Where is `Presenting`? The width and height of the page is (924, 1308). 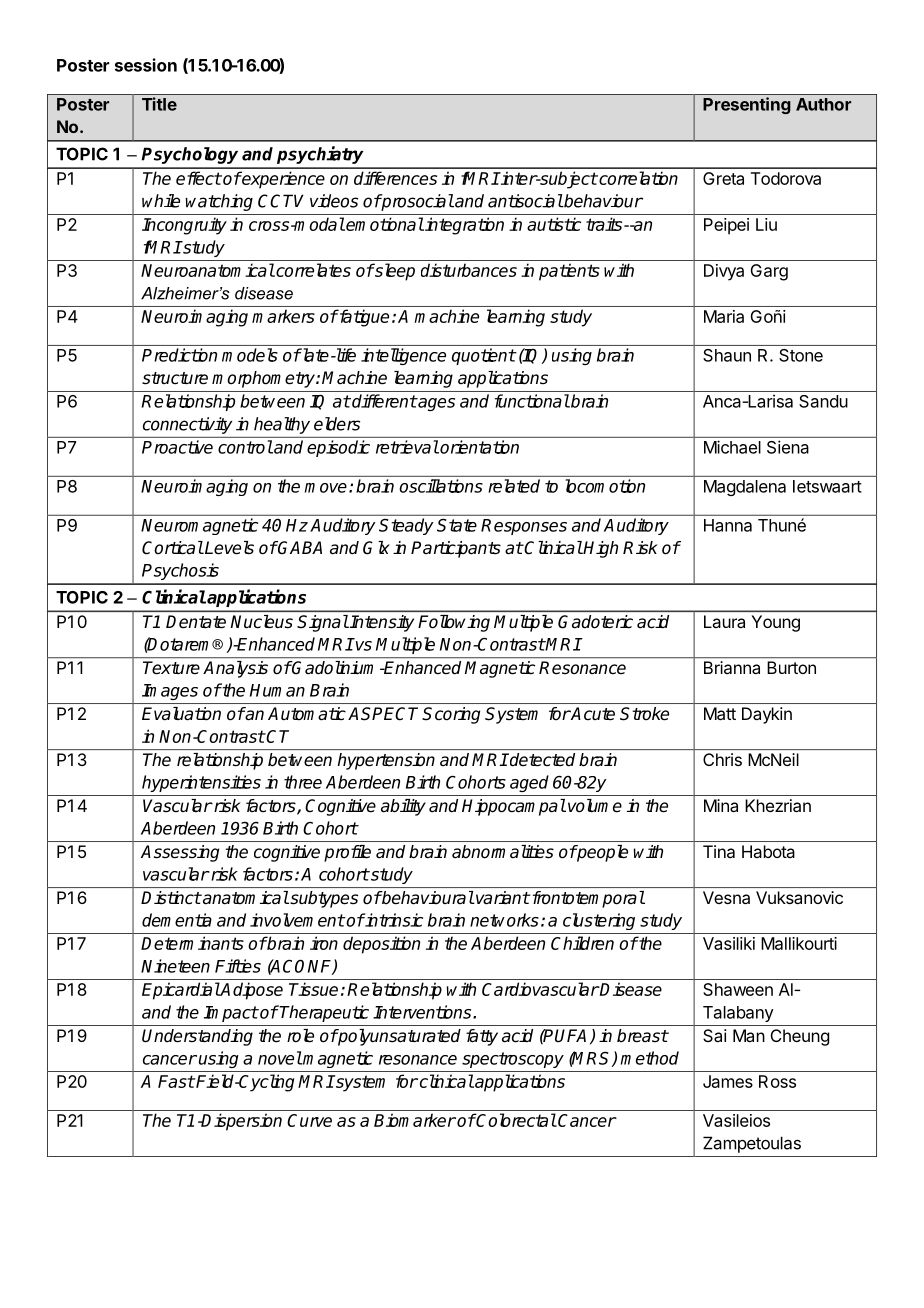 Presenting is located at coordinates (747, 105).
